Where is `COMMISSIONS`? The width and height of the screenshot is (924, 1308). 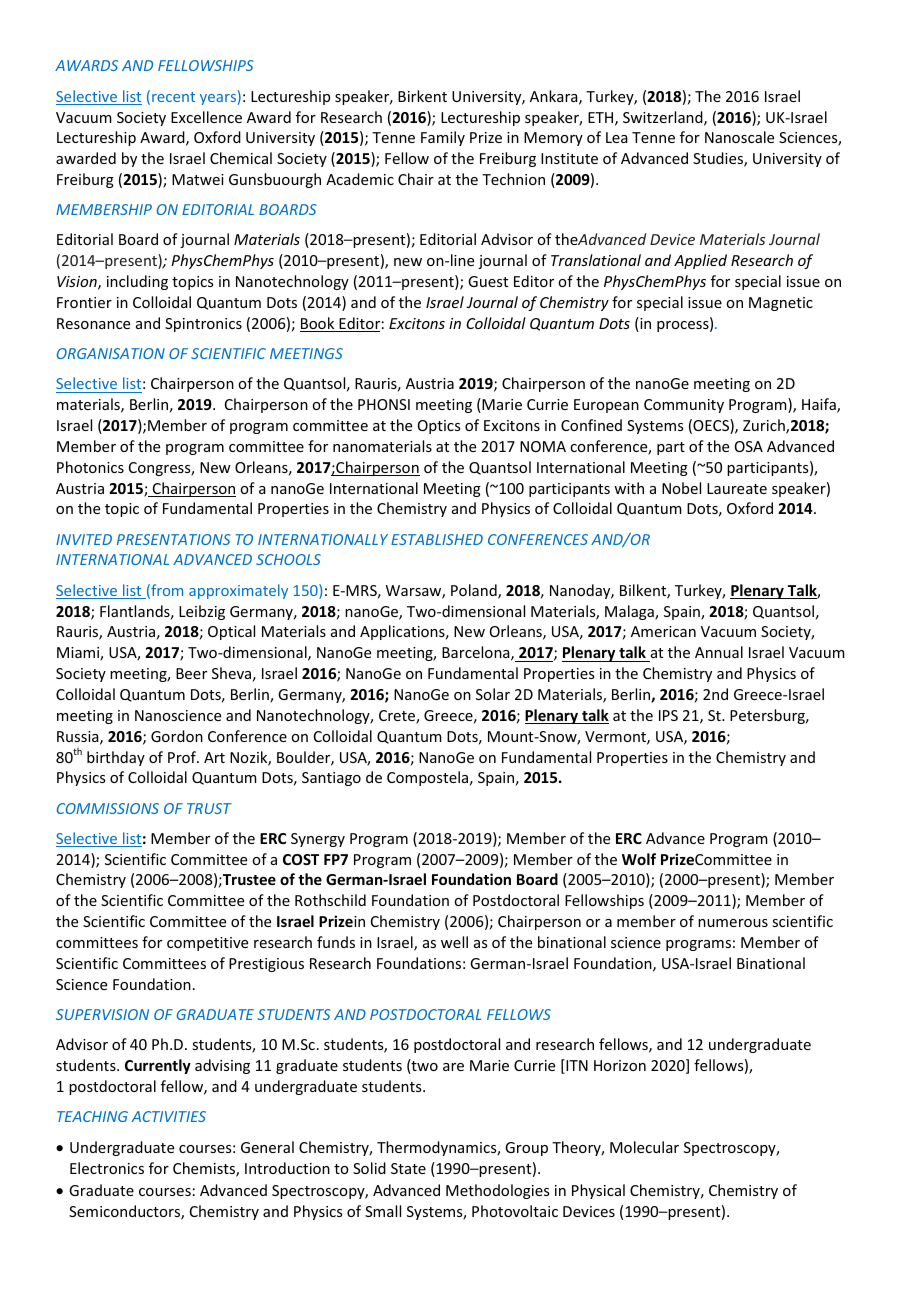
COMMISSIONS is located at coordinates (108, 808).
